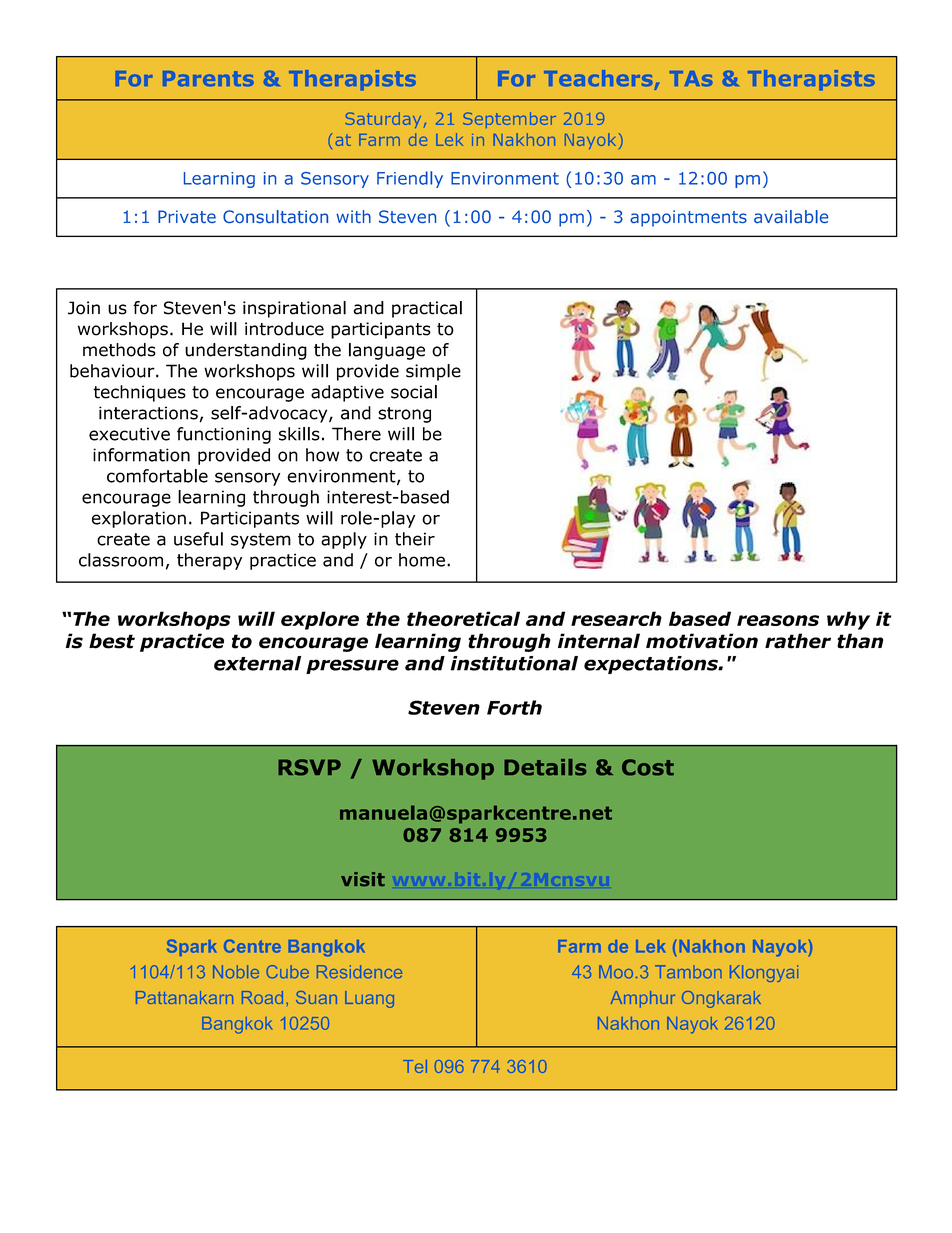 The height and width of the screenshot is (1233, 952). I want to click on Tel, so click(415, 1066).
